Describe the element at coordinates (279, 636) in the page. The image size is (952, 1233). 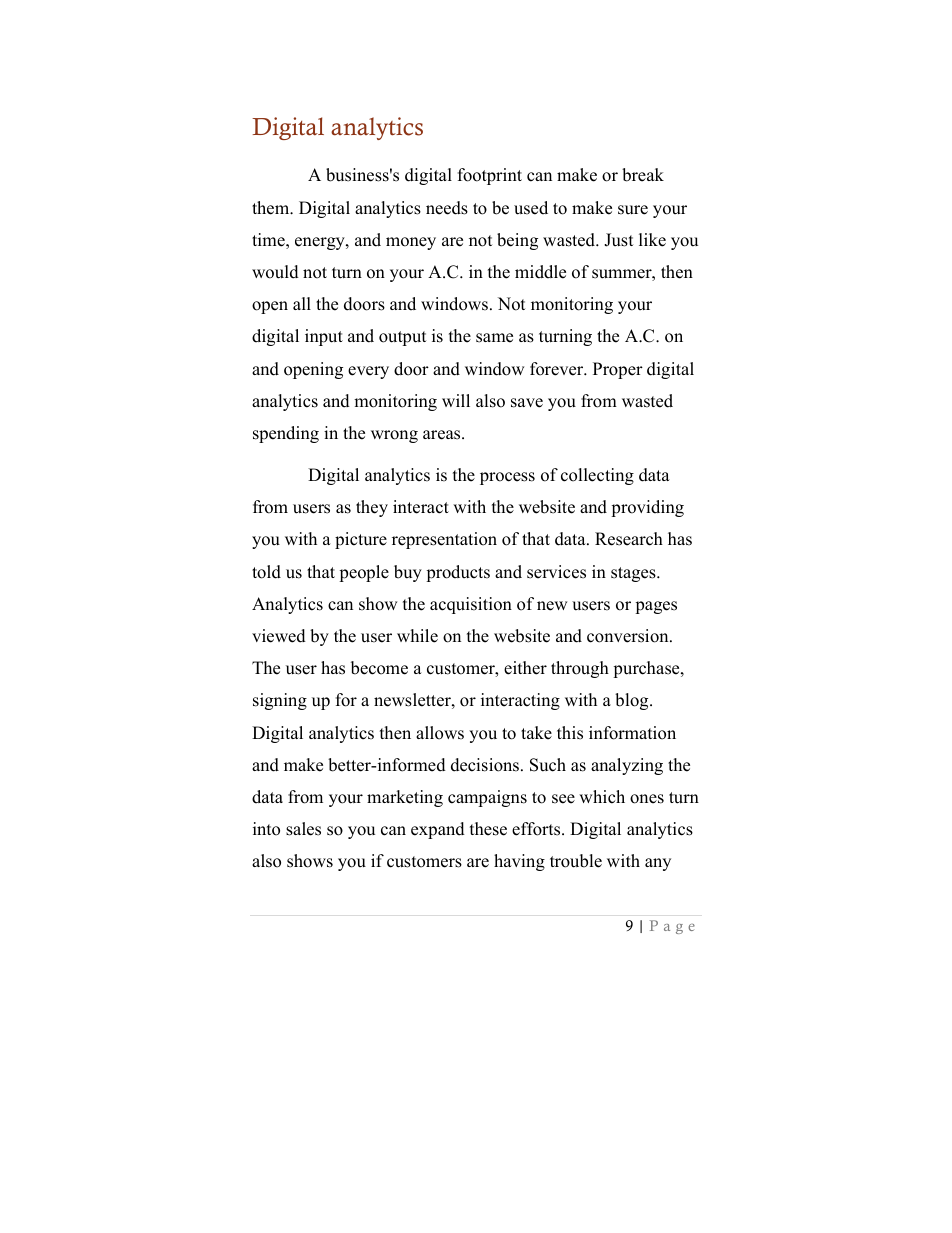
I see `viewed` at that location.
